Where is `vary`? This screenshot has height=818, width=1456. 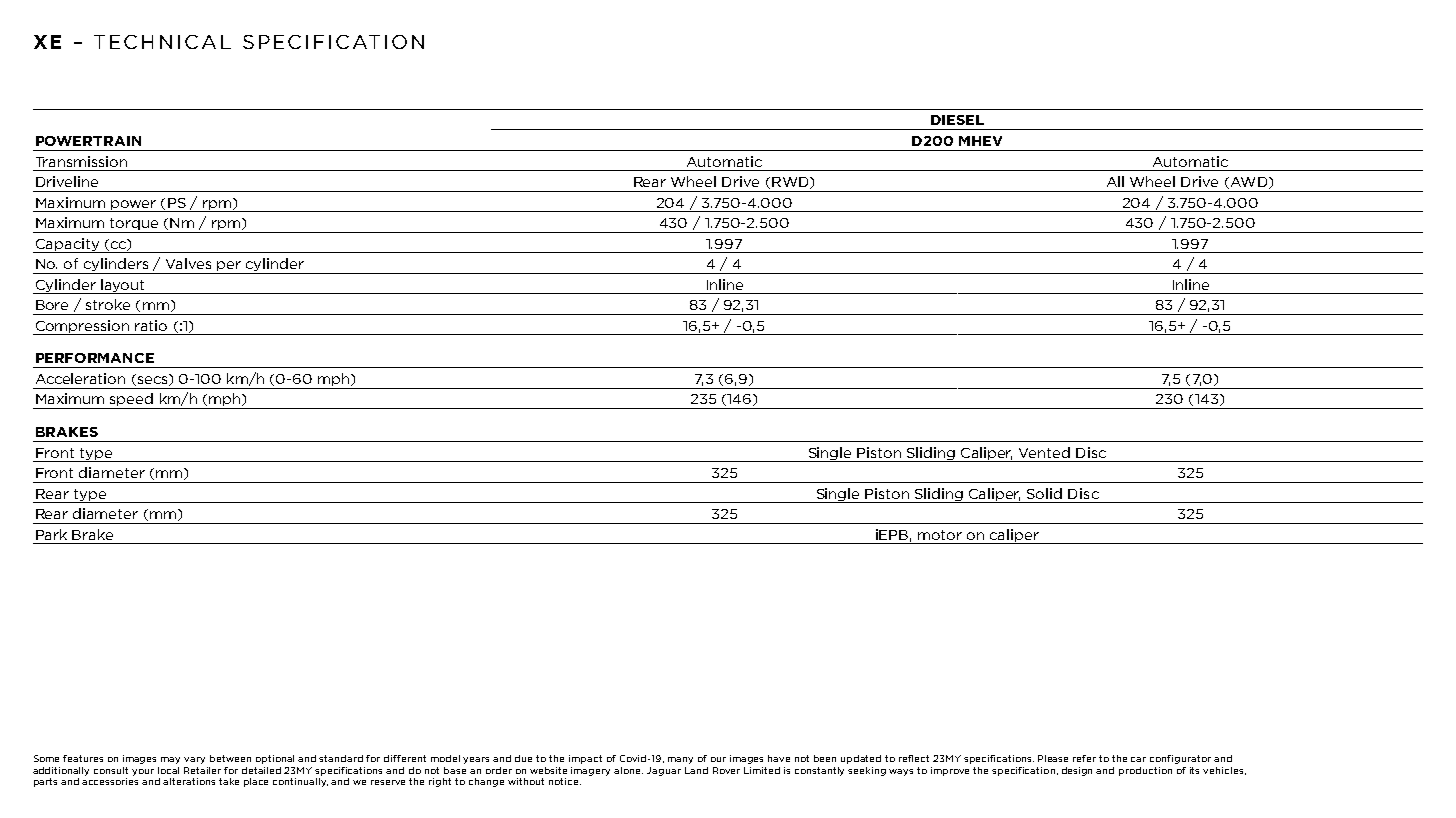
vary is located at coordinates (194, 760).
